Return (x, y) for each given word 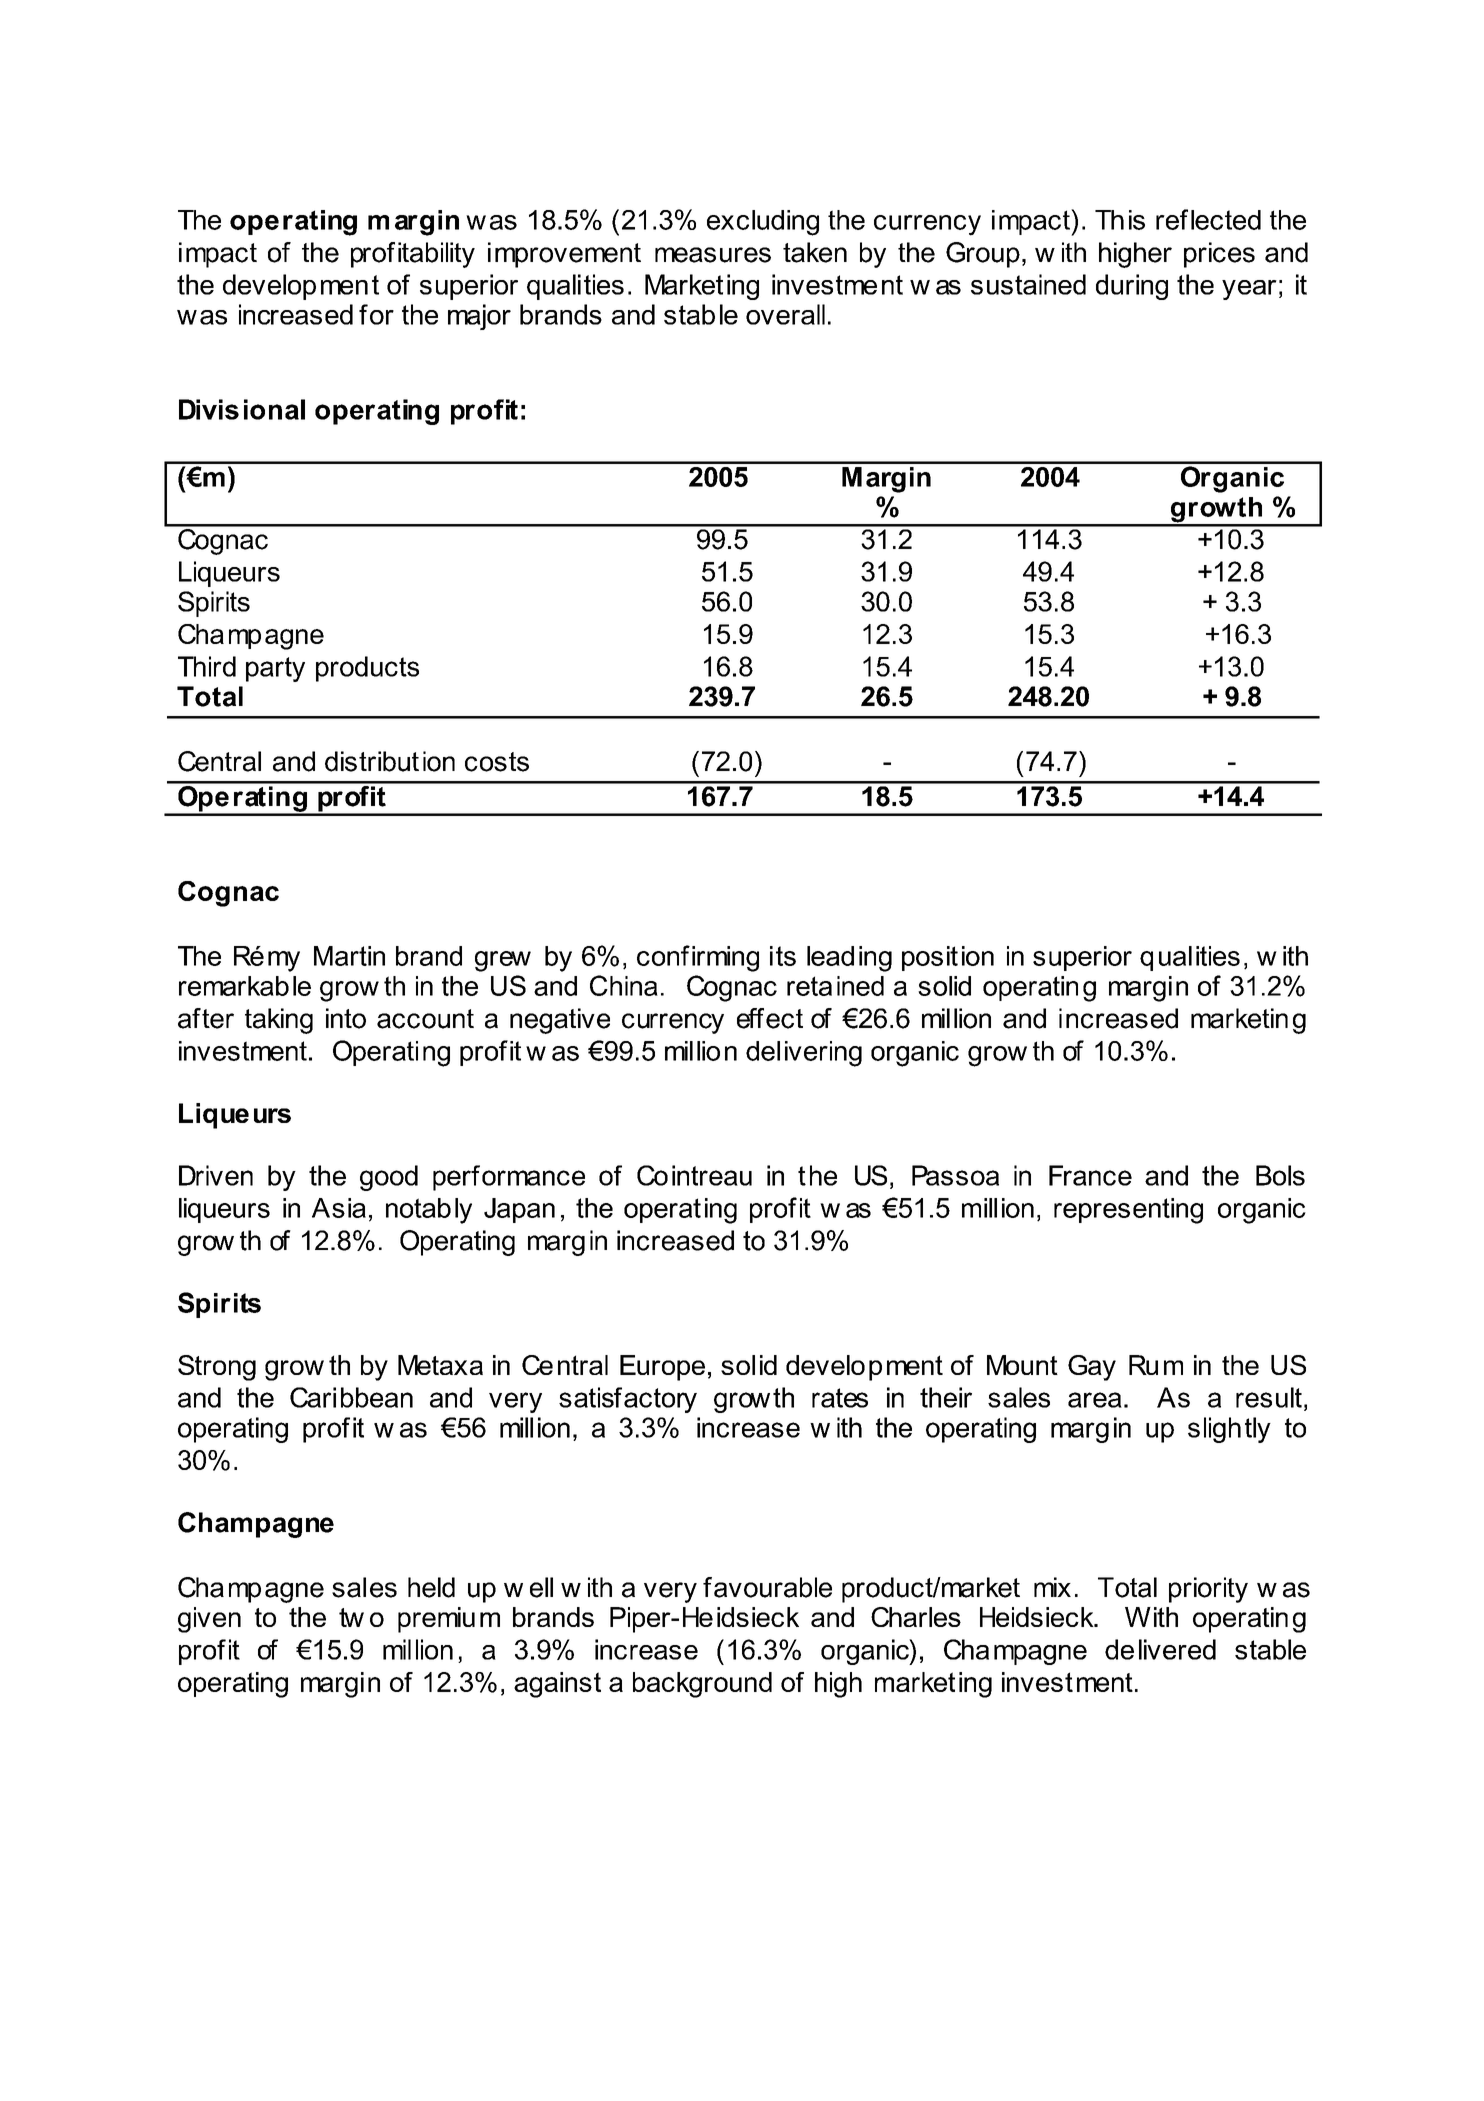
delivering (804, 1054)
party (275, 669)
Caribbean (351, 1397)
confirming (698, 958)
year (1249, 290)
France (1090, 1175)
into (346, 1018)
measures (713, 255)
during (1132, 287)
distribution (390, 761)
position (948, 958)
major (479, 317)
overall (785, 314)
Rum (1156, 1365)
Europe (662, 1368)
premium (449, 1620)
